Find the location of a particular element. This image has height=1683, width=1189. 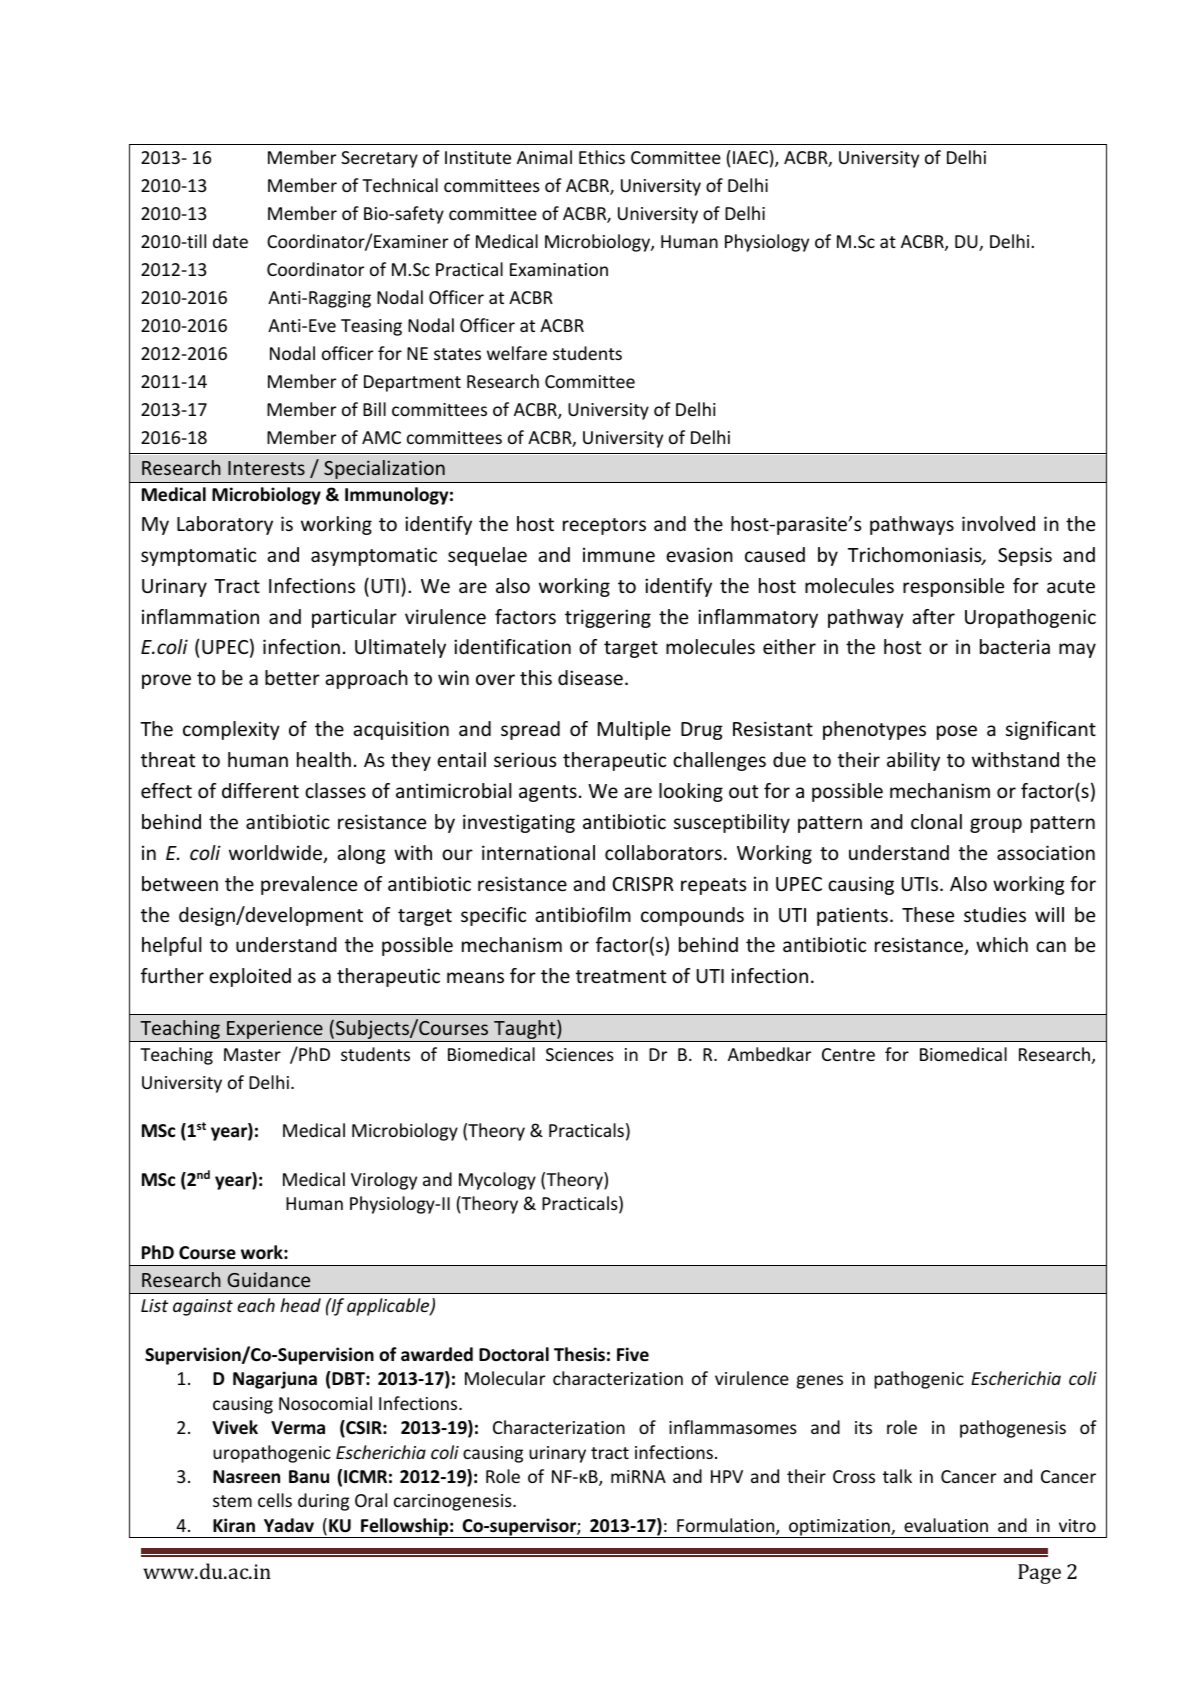

Ethics is located at coordinates (602, 157).
